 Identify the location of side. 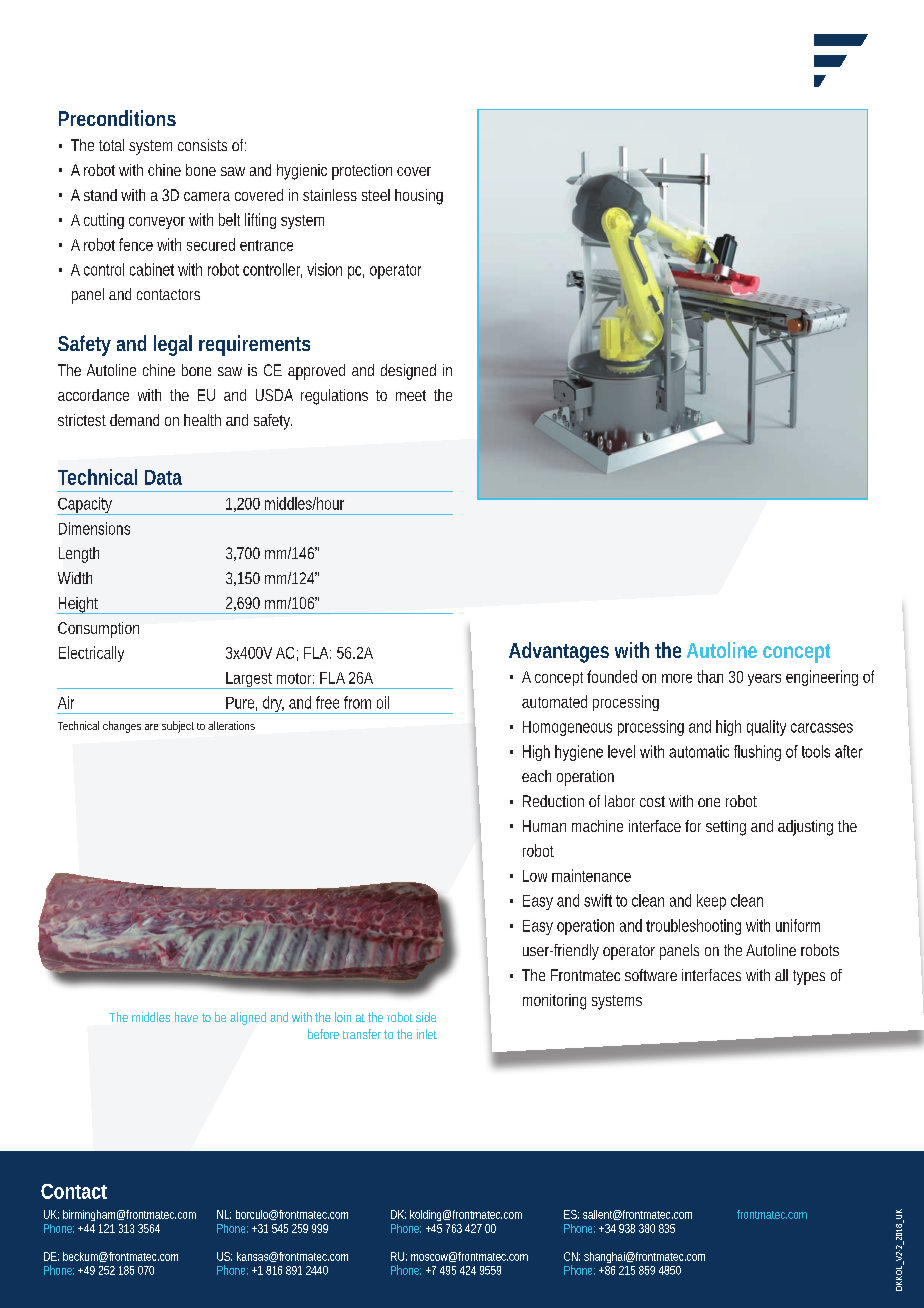
(426, 1017).
